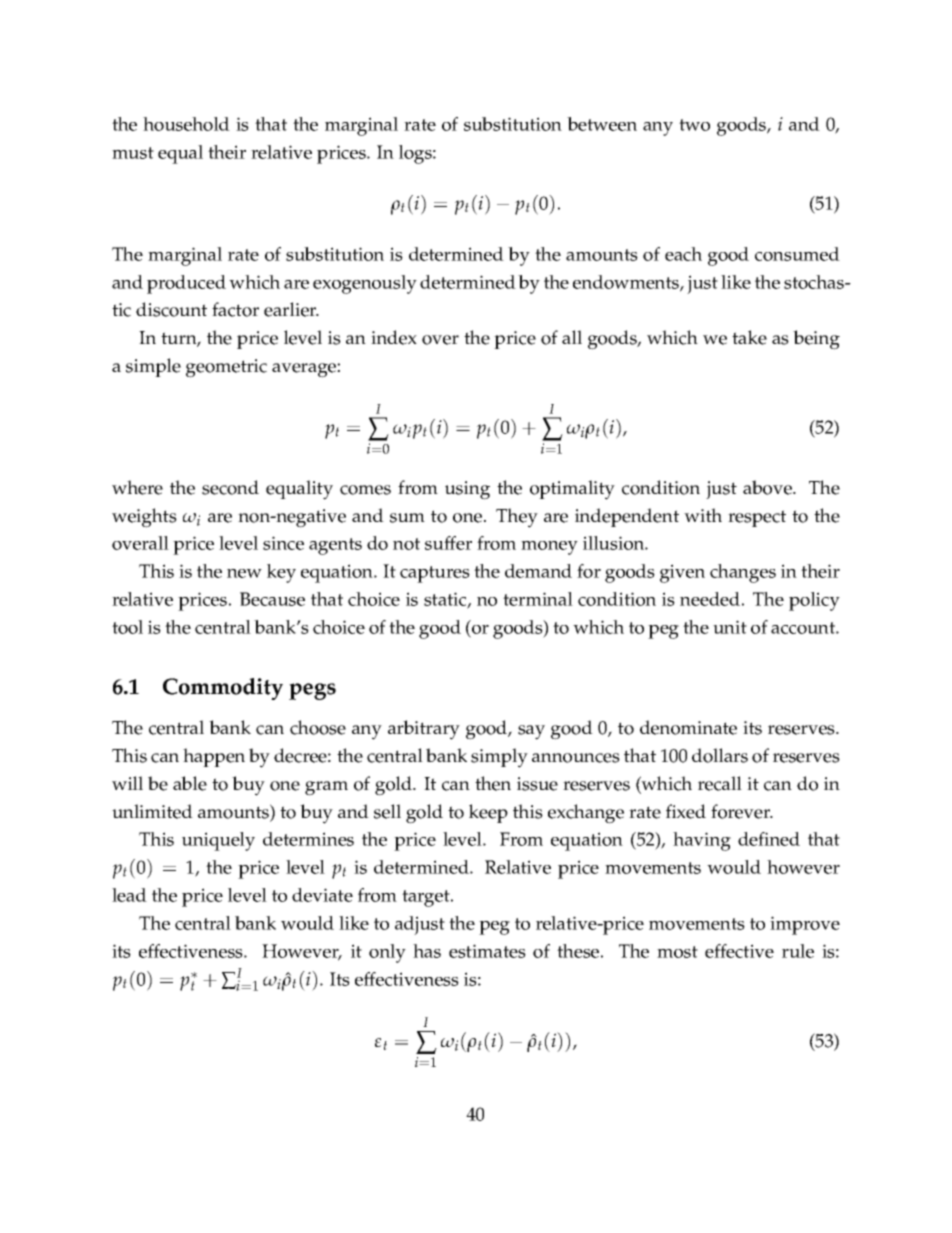  What do you see at coordinates (694, 125) in the page?
I see `two` at bounding box center [694, 125].
